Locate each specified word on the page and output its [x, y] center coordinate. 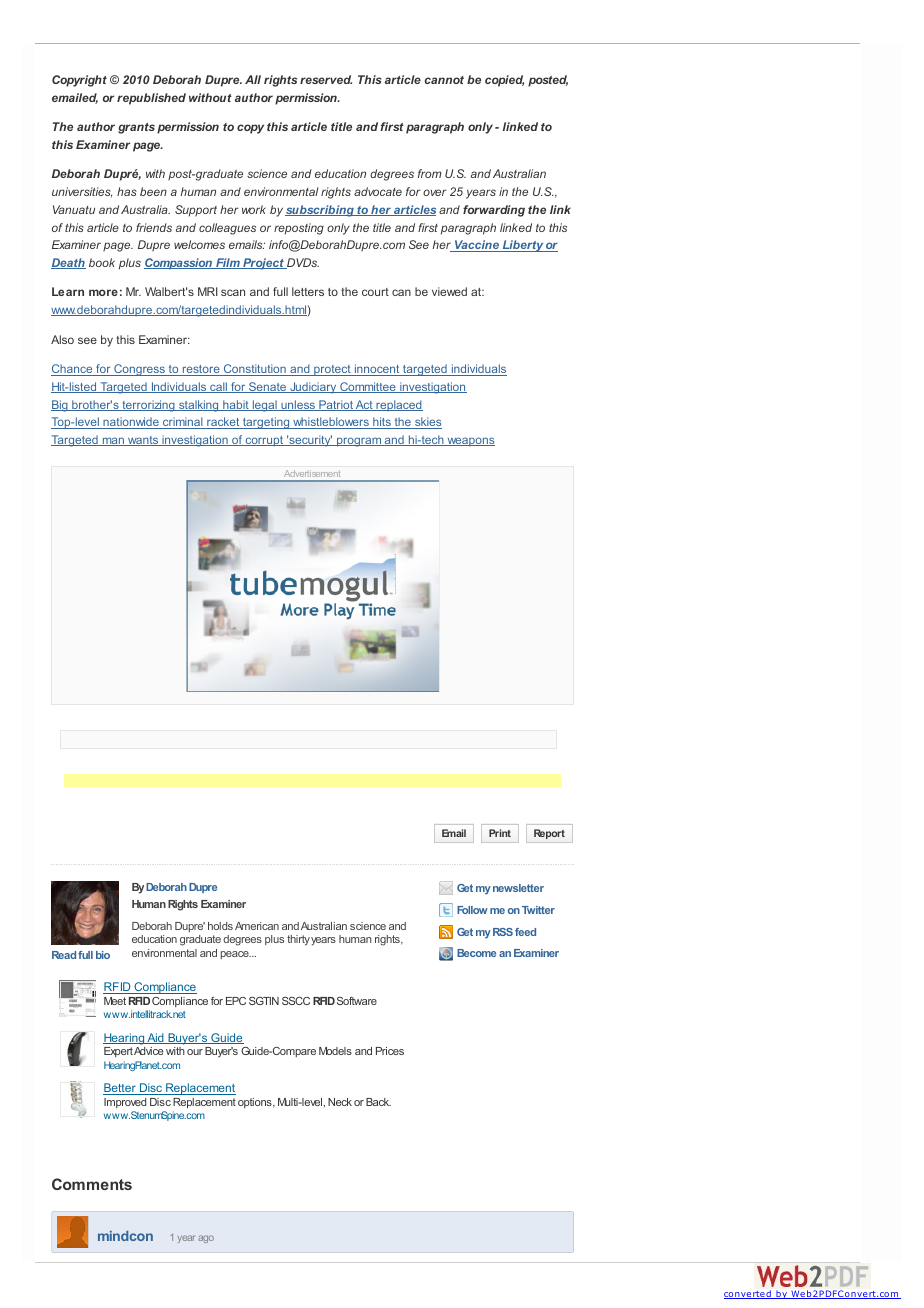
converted [748, 1294]
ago [206, 1239]
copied [504, 81]
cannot [444, 80]
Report [549, 834]
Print [500, 833]
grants [136, 128]
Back [378, 1102]
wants [143, 441]
